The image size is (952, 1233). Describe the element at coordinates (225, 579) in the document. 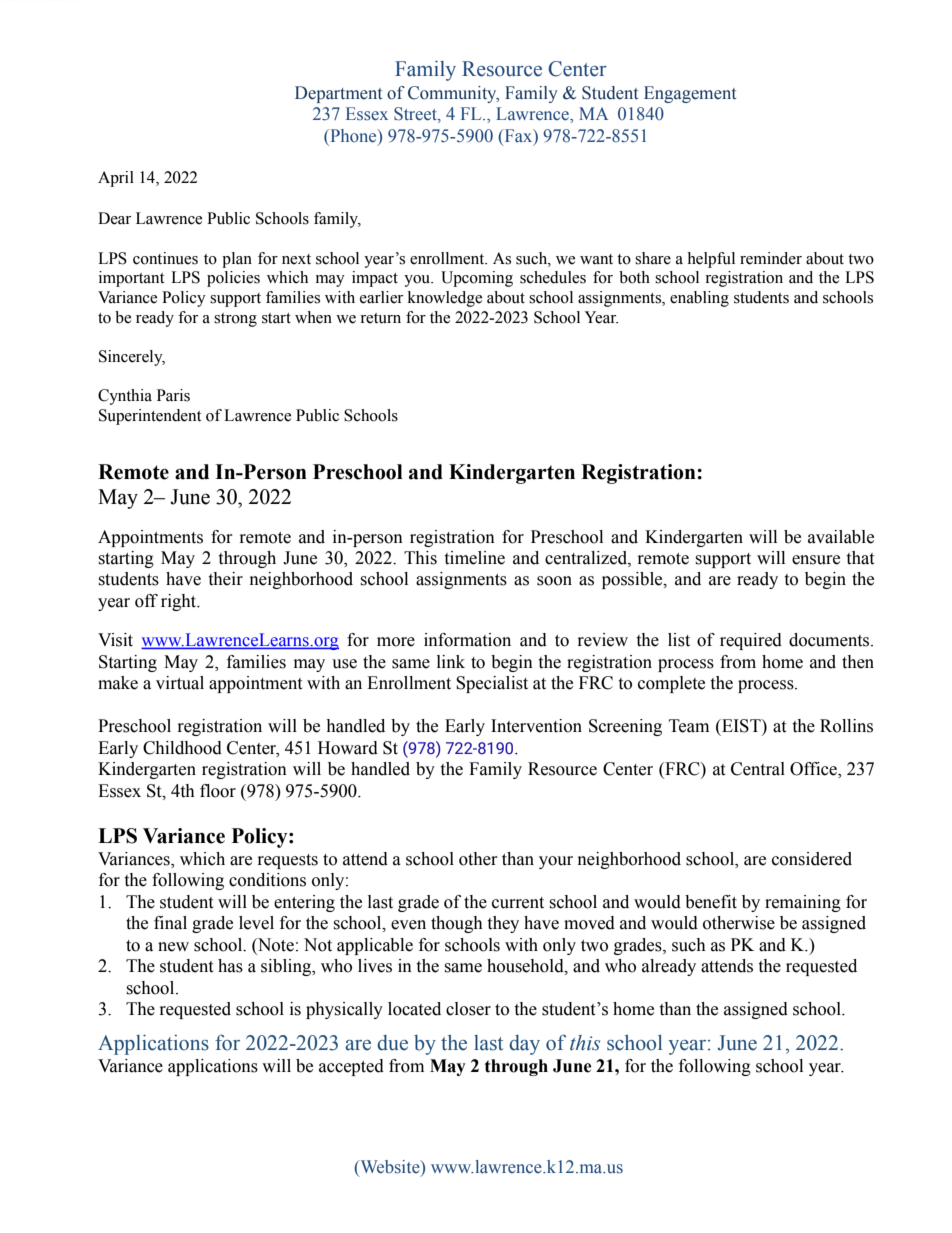

I see `their` at that location.
